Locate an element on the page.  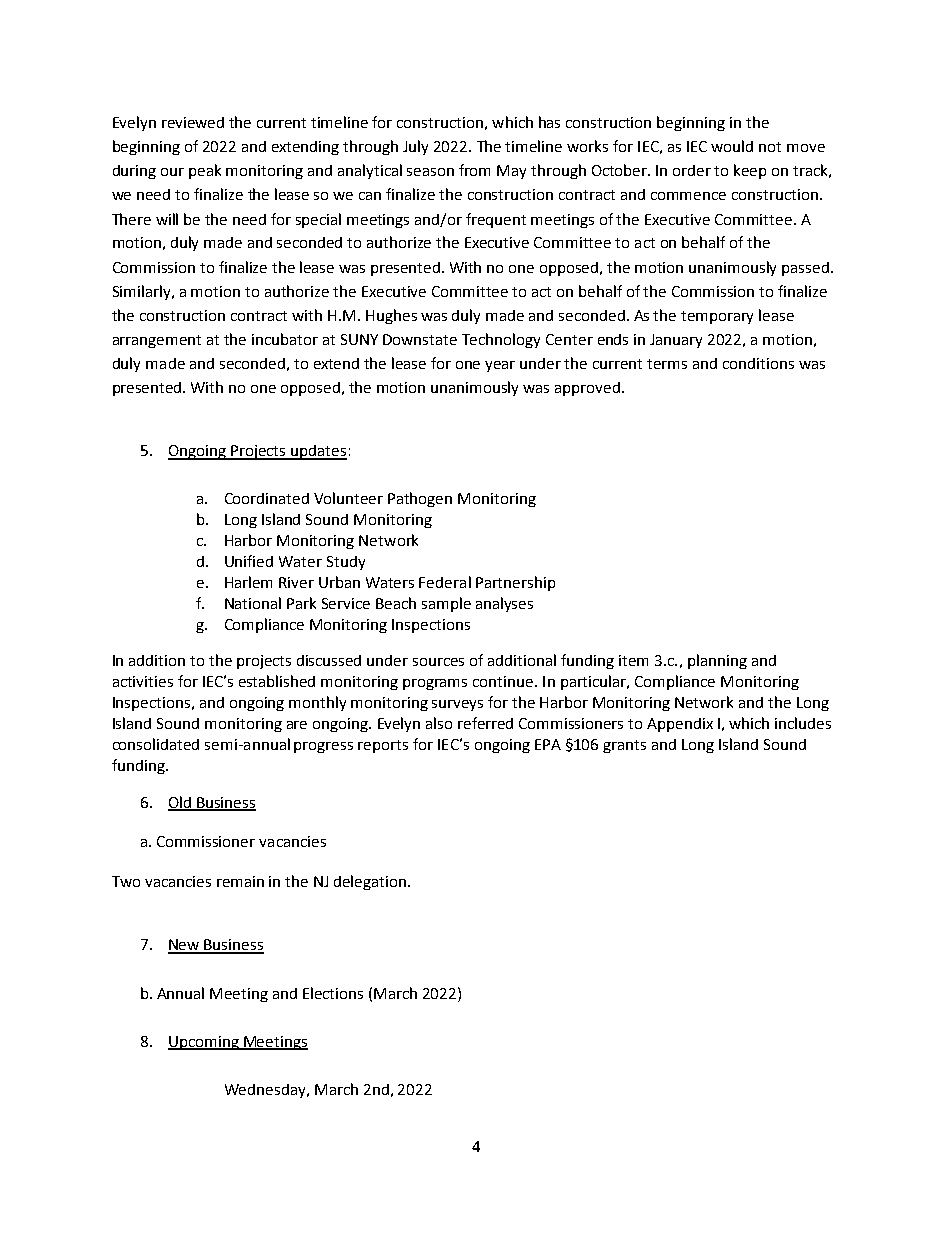
peak is located at coordinates (205, 171).
